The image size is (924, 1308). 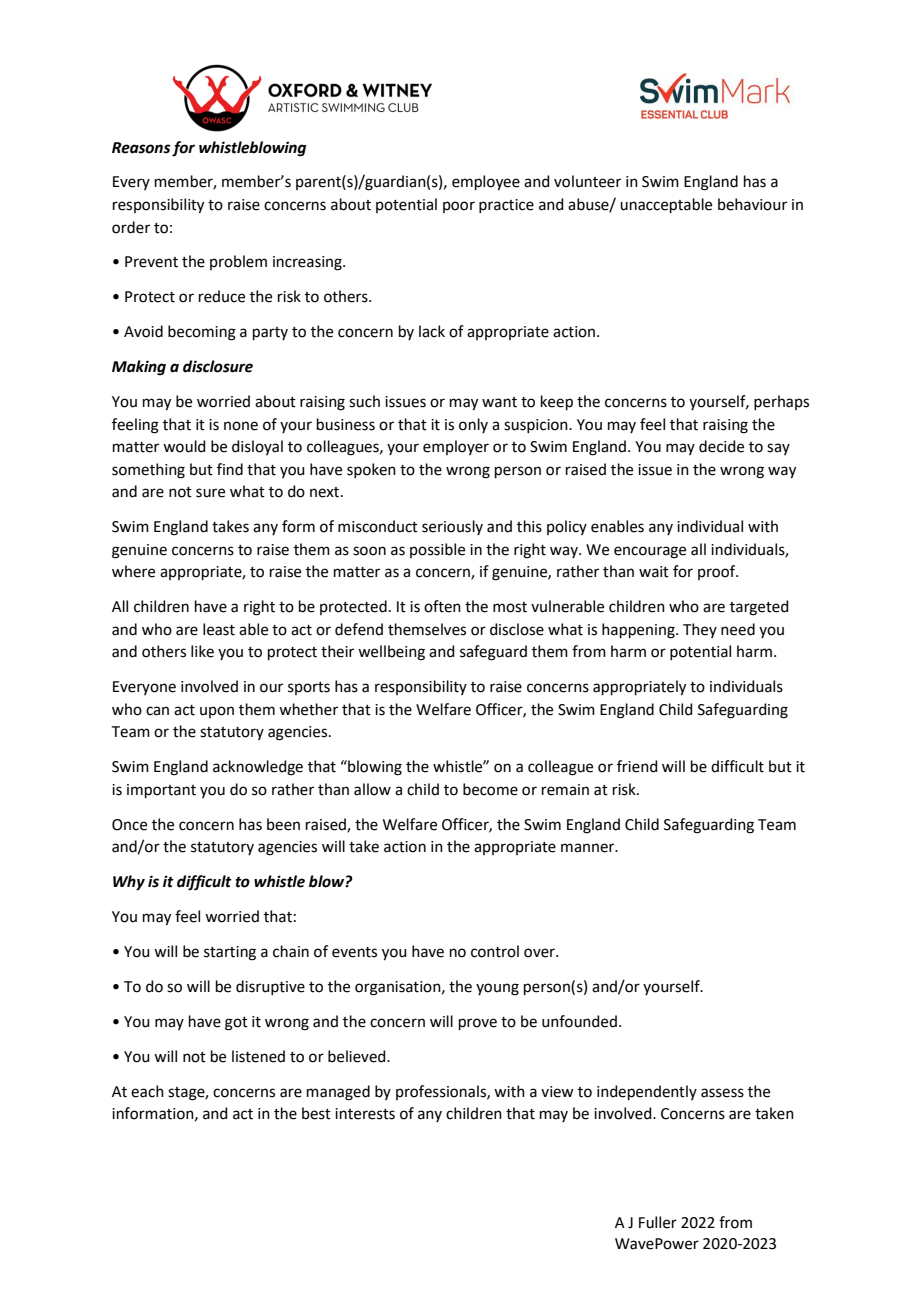 What do you see at coordinates (141, 148) in the screenshot?
I see `Reasons` at bounding box center [141, 148].
